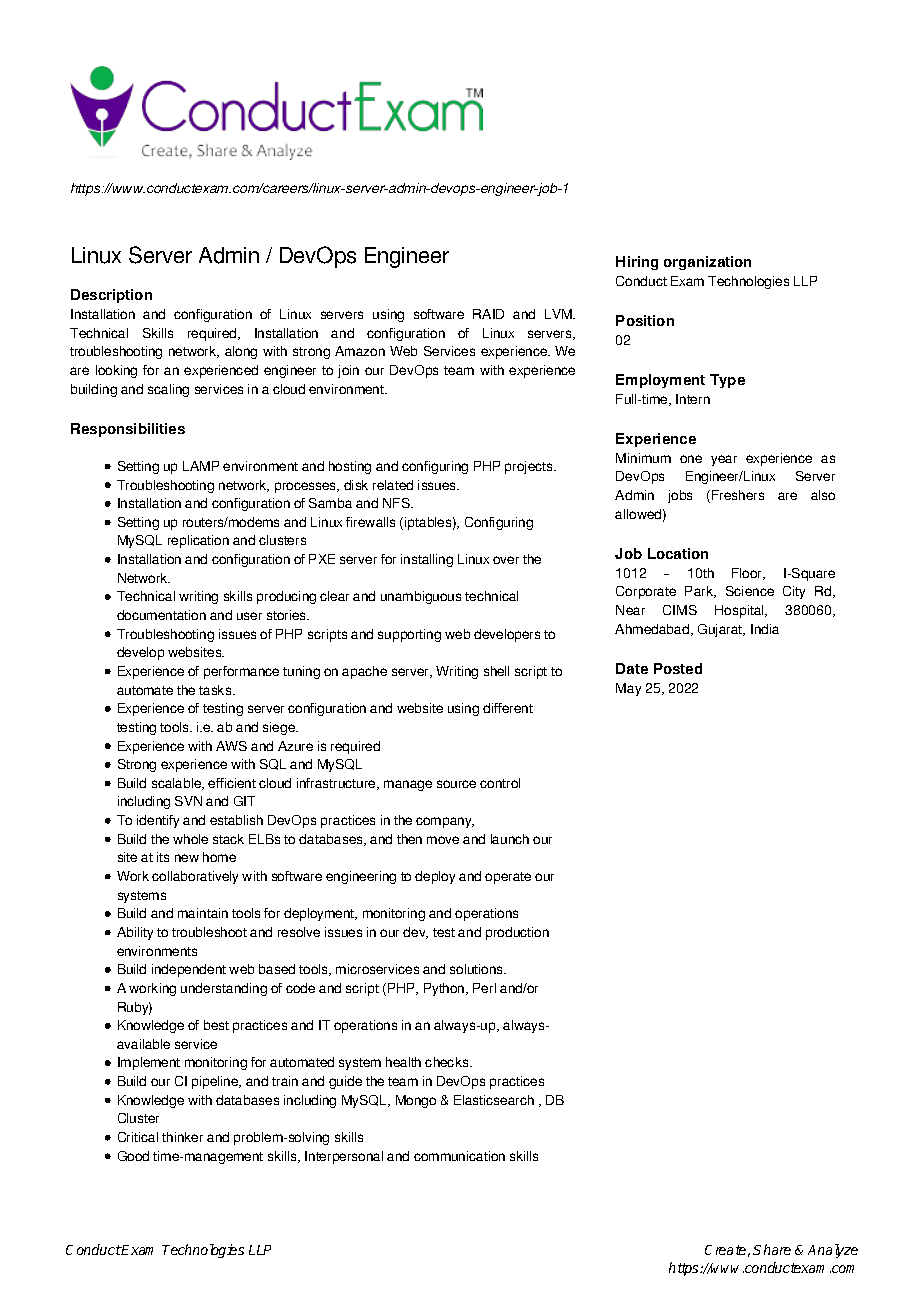 The width and height of the image is (924, 1308). Describe the element at coordinates (488, 314) in the image. I see `RAID` at that location.
